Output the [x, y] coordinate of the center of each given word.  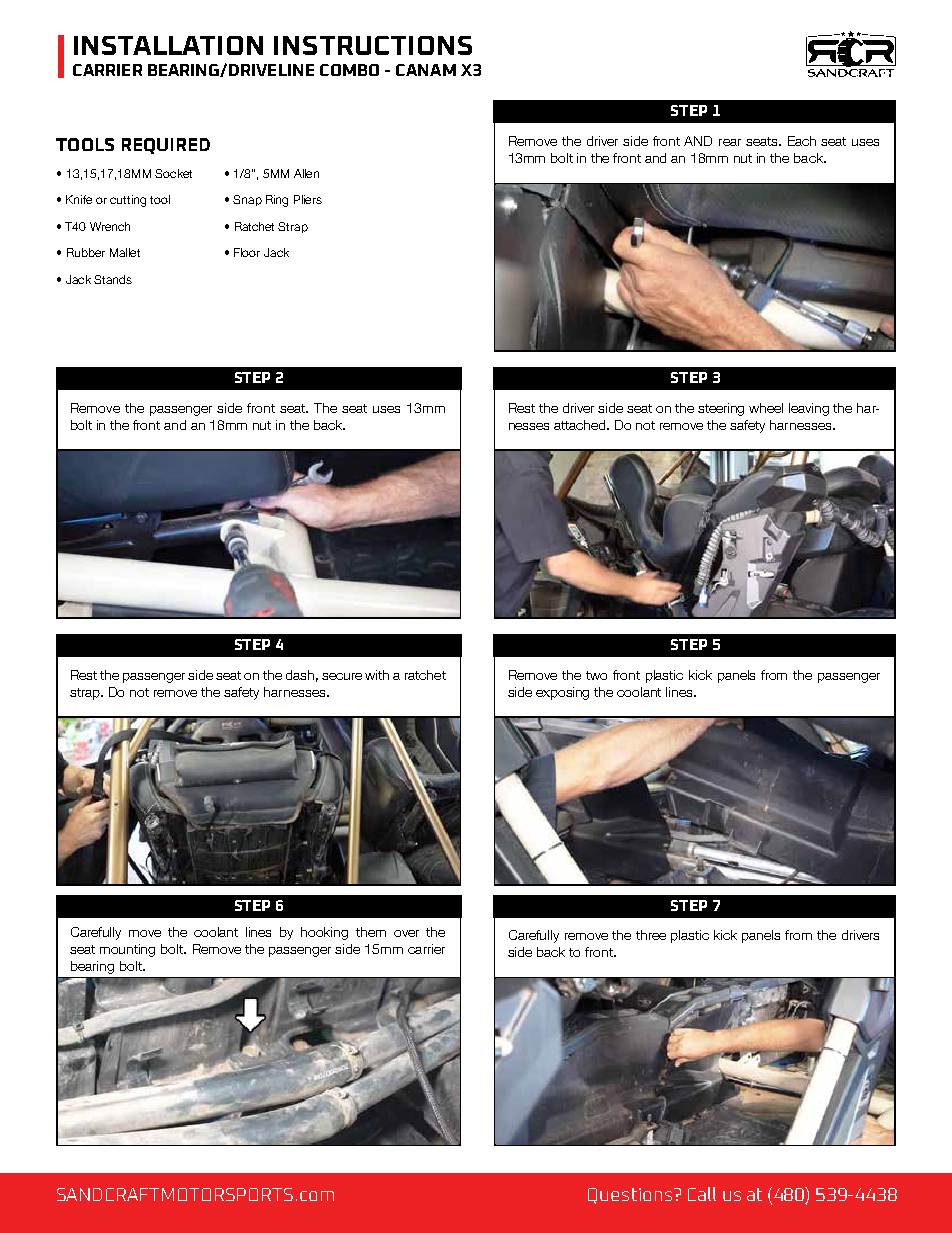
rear [730, 142]
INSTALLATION [168, 45]
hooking [324, 933]
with [377, 675]
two [596, 675]
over [406, 933]
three [651, 935]
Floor [247, 252]
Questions [631, 1196]
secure [342, 676]
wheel [766, 408]
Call [702, 1194]
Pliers [308, 199]
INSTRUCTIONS [373, 45]
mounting [127, 950]
